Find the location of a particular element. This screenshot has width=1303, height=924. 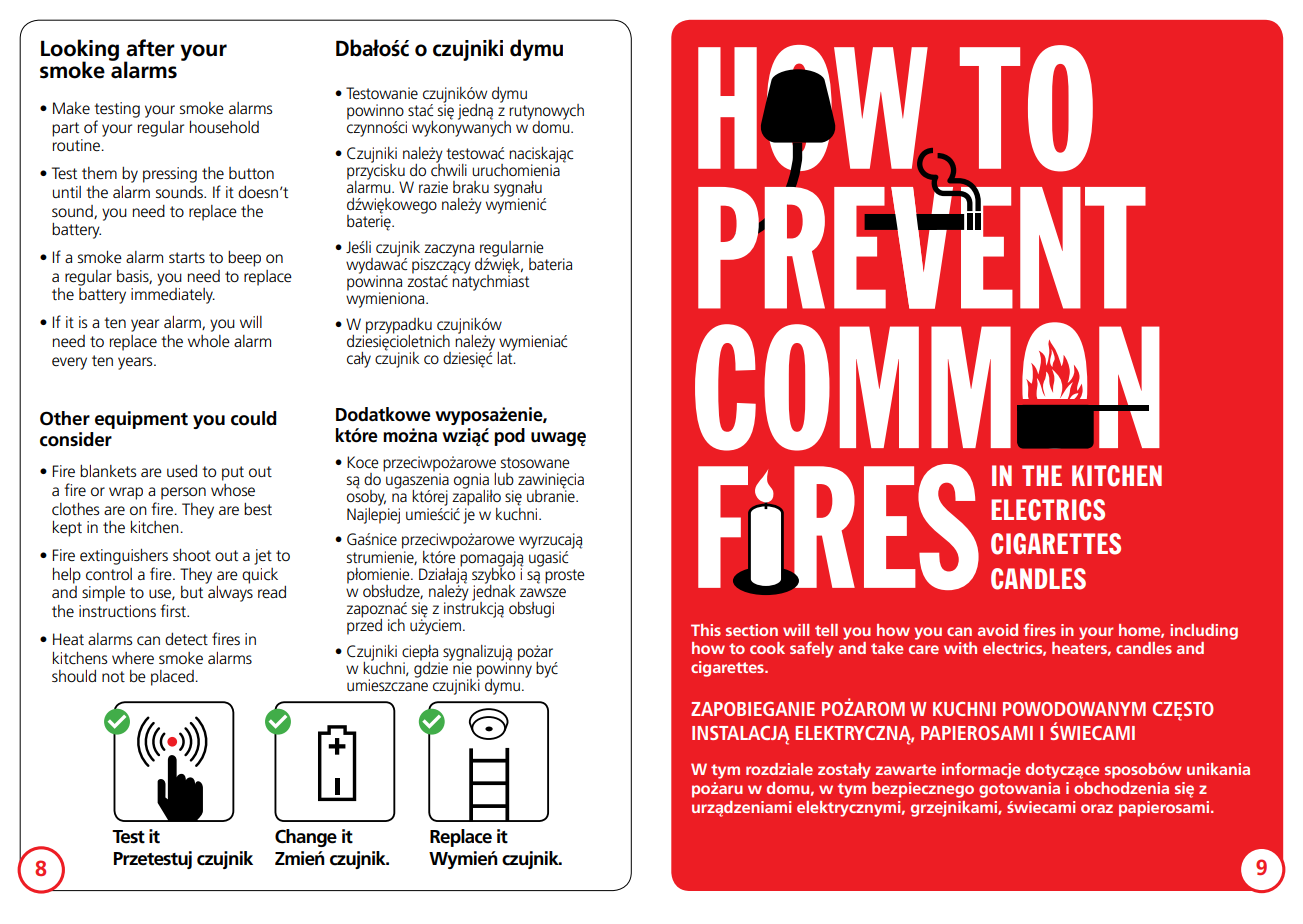

This is located at coordinates (706, 630).
